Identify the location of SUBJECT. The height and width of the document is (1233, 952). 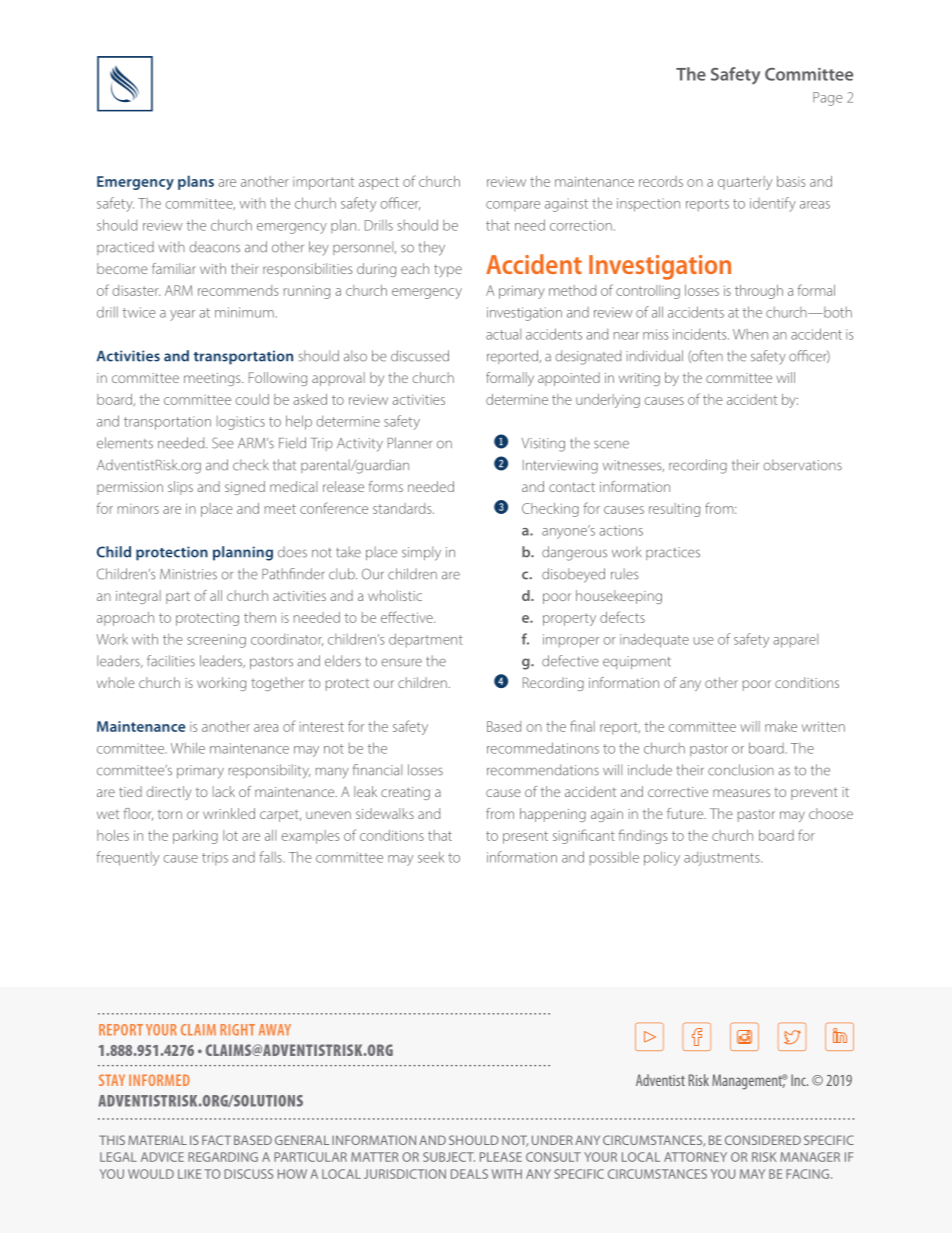
(449, 1157).
